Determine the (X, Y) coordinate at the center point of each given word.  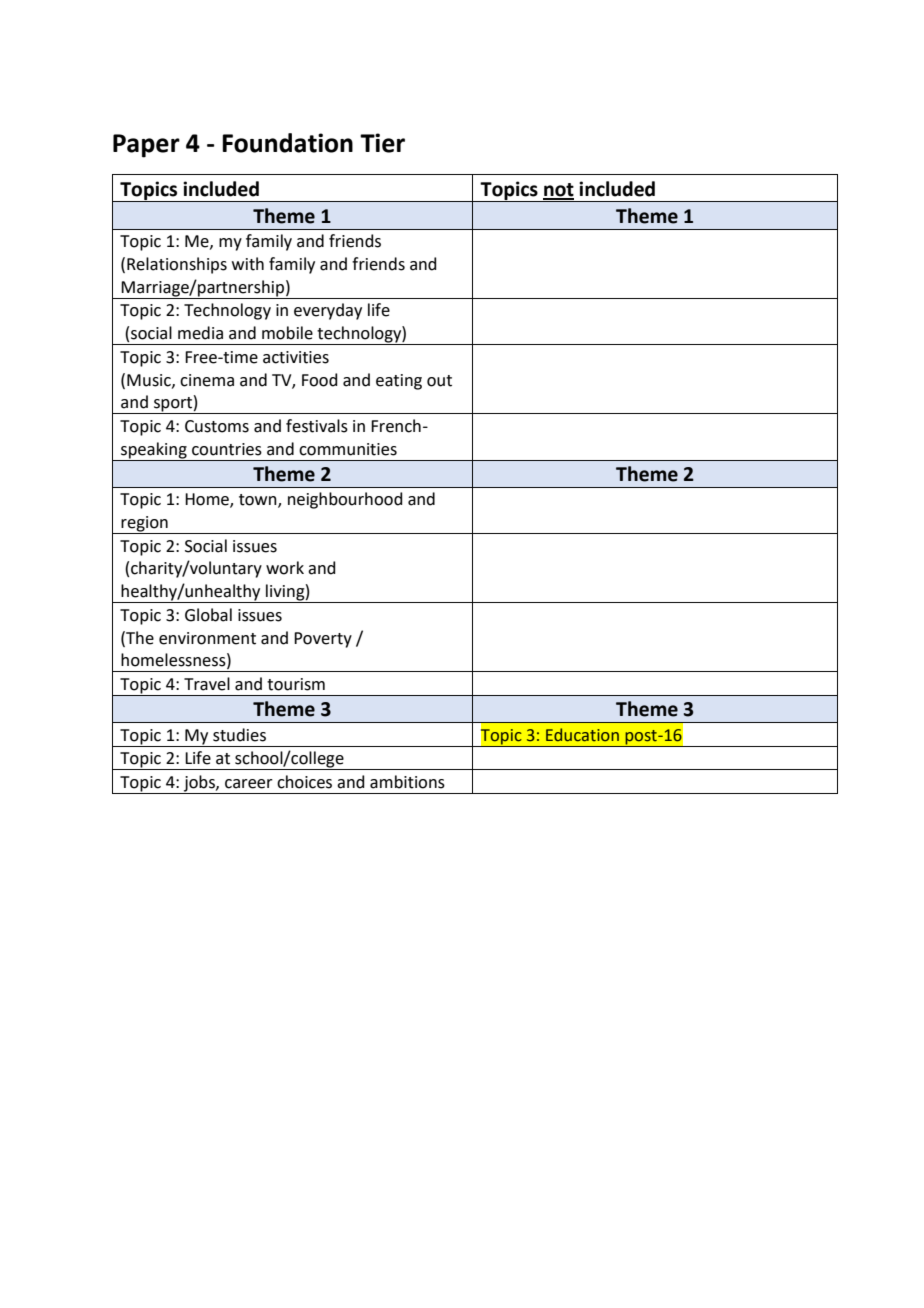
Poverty (323, 640)
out (439, 381)
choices (304, 782)
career (249, 784)
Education (582, 735)
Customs (217, 426)
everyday (328, 311)
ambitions (407, 782)
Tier (382, 143)
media (200, 333)
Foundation (287, 143)
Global (208, 615)
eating (399, 382)
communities (348, 449)
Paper (146, 146)
